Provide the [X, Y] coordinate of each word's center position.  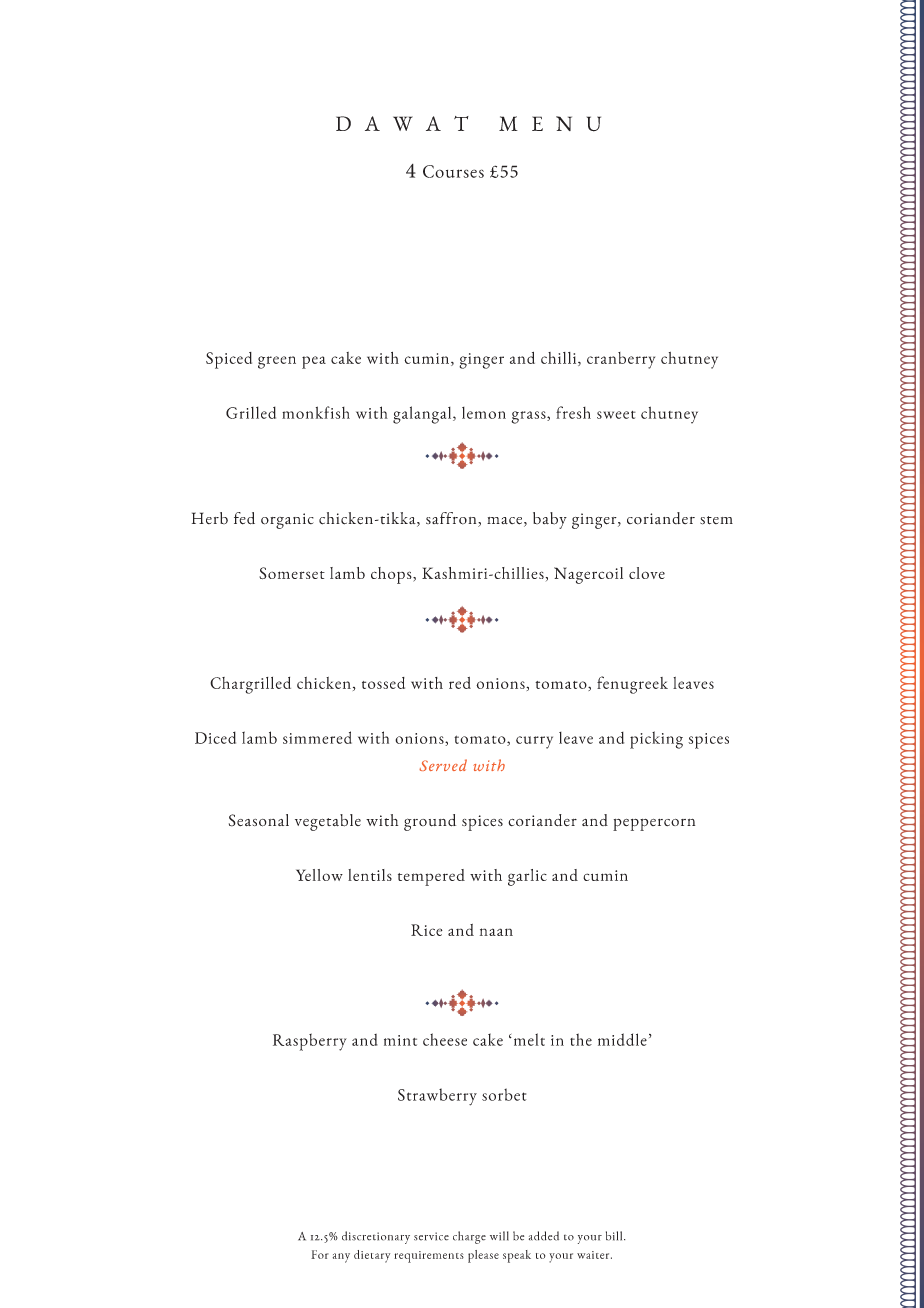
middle [622, 1039]
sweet [616, 415]
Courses [453, 171]
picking [656, 740]
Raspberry [310, 1042]
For [320, 1254]
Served [443, 765]
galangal [423, 415]
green [277, 362]
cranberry [621, 360]
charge [469, 1237]
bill [615, 1236]
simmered [317, 737]
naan [496, 932]
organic [287, 521]
